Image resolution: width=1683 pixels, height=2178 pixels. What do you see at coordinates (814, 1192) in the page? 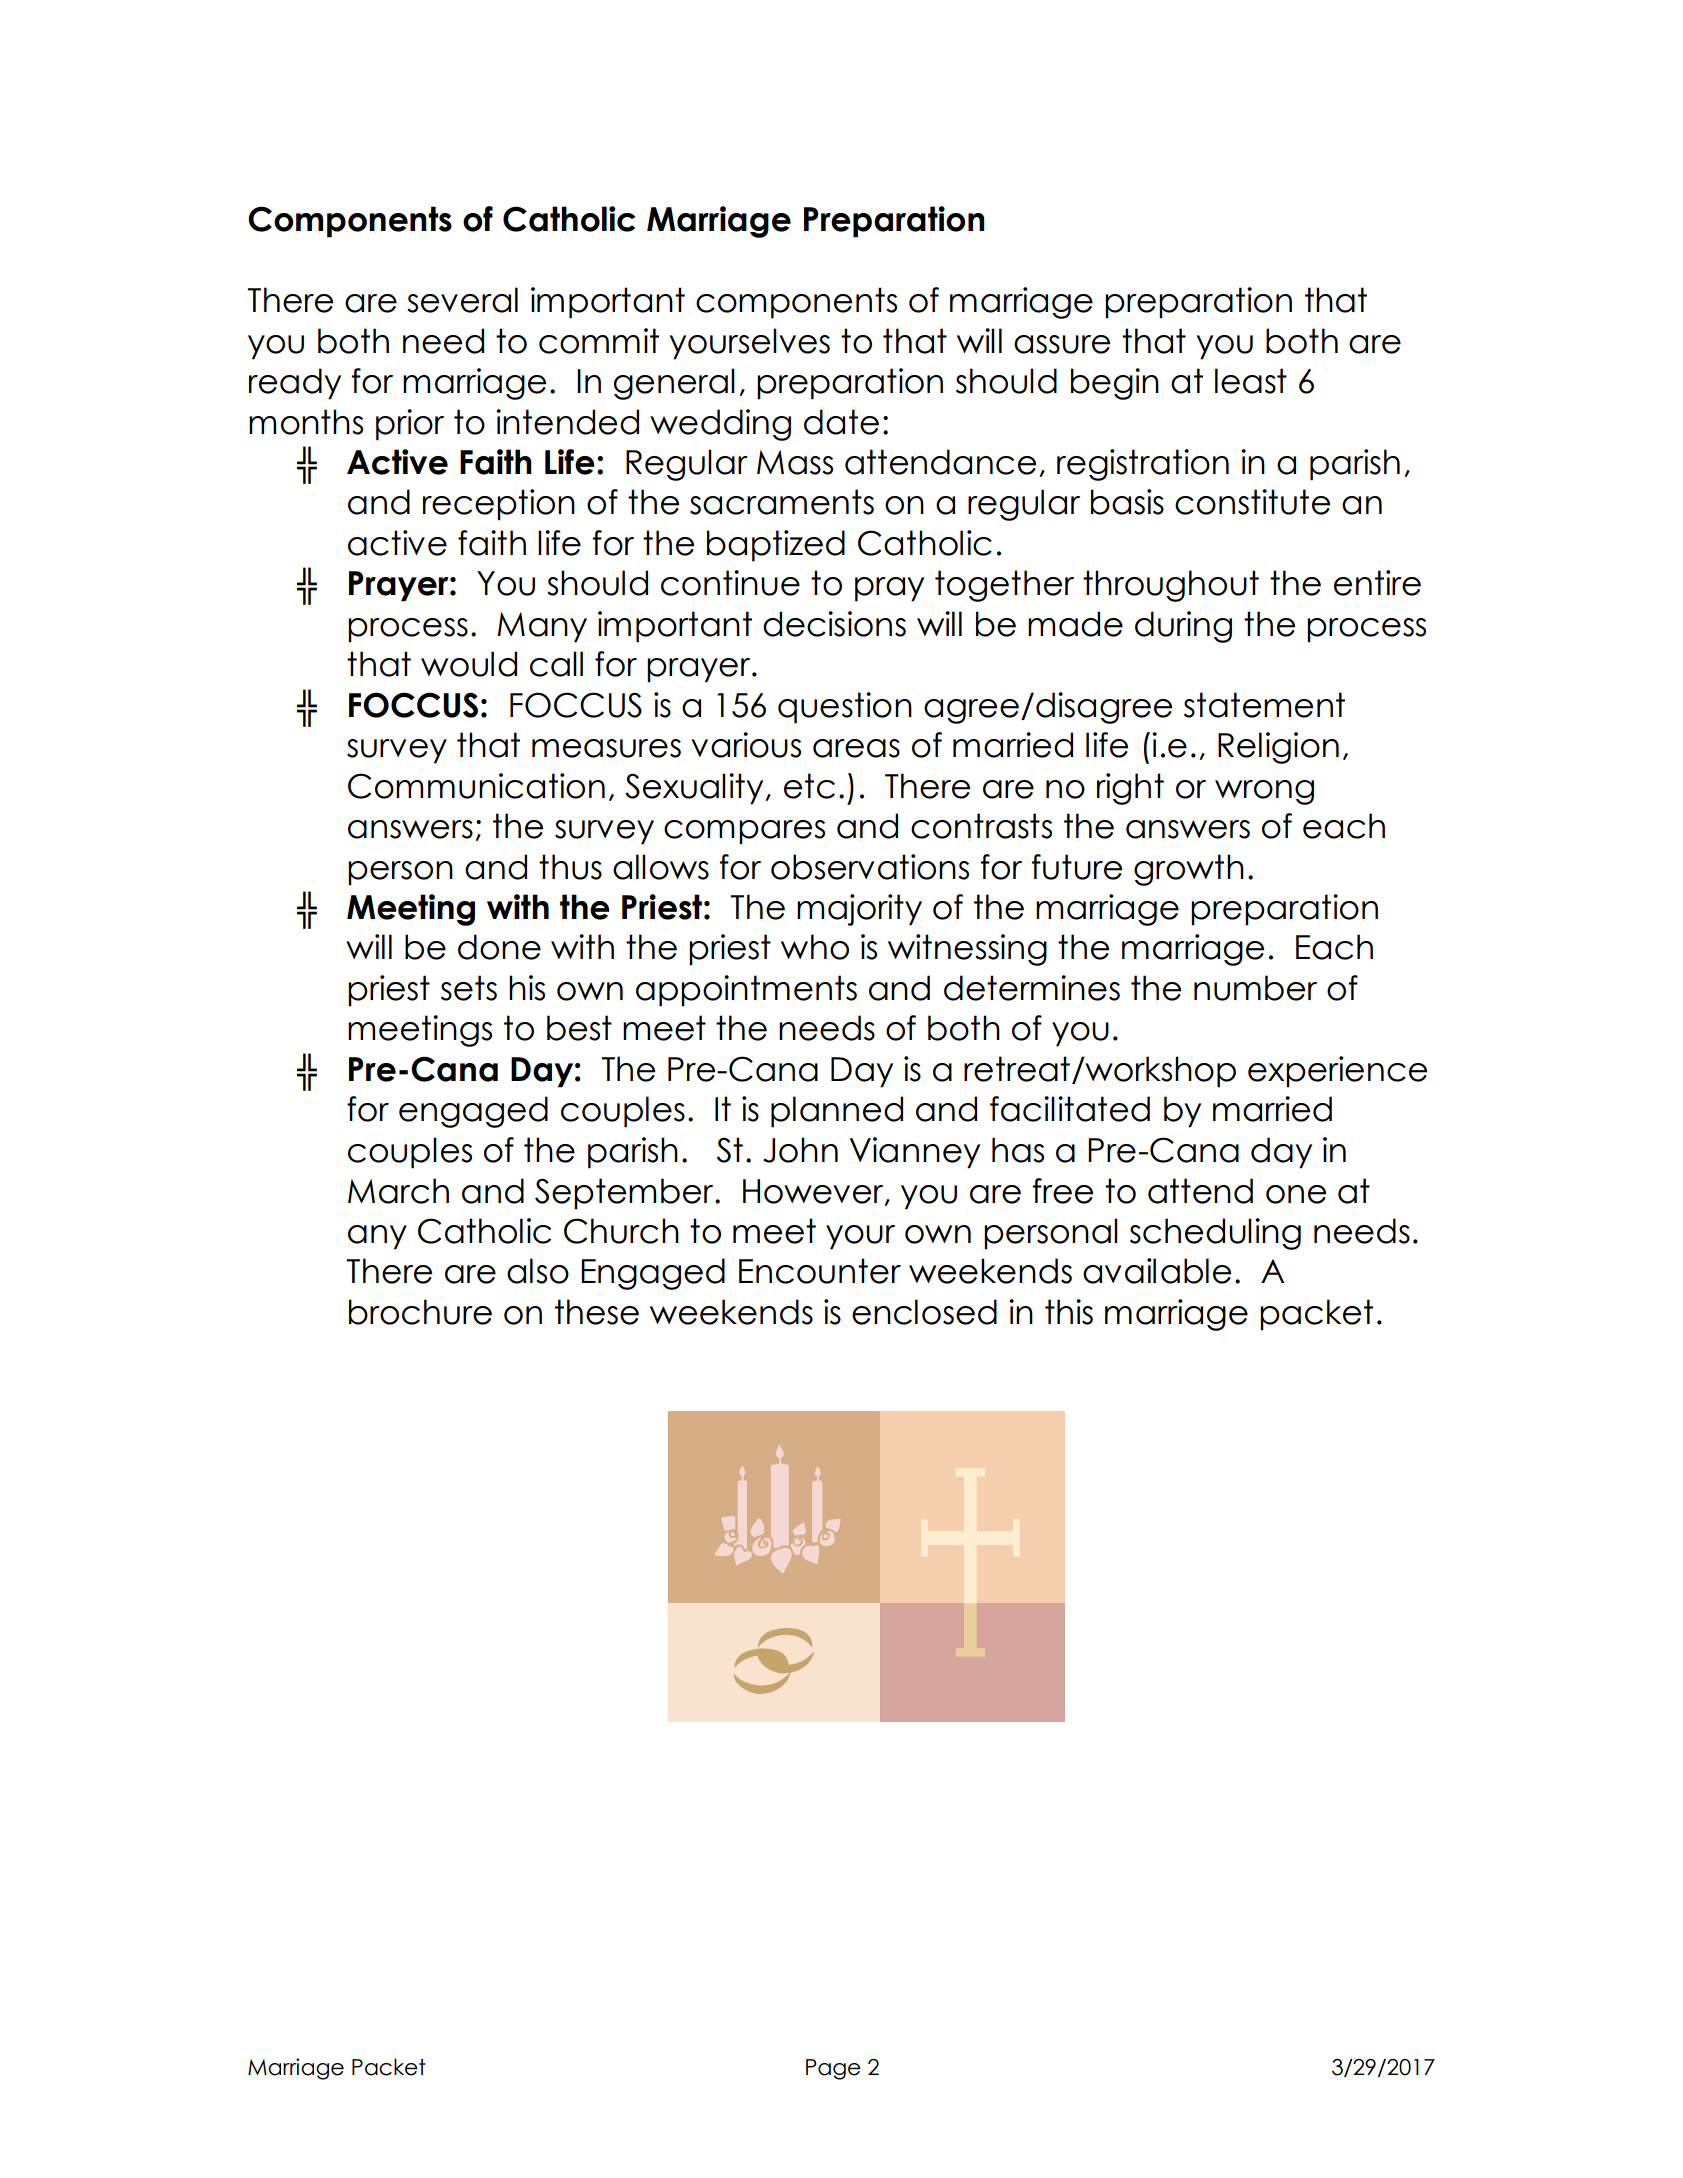
I see `However` at bounding box center [814, 1192].
